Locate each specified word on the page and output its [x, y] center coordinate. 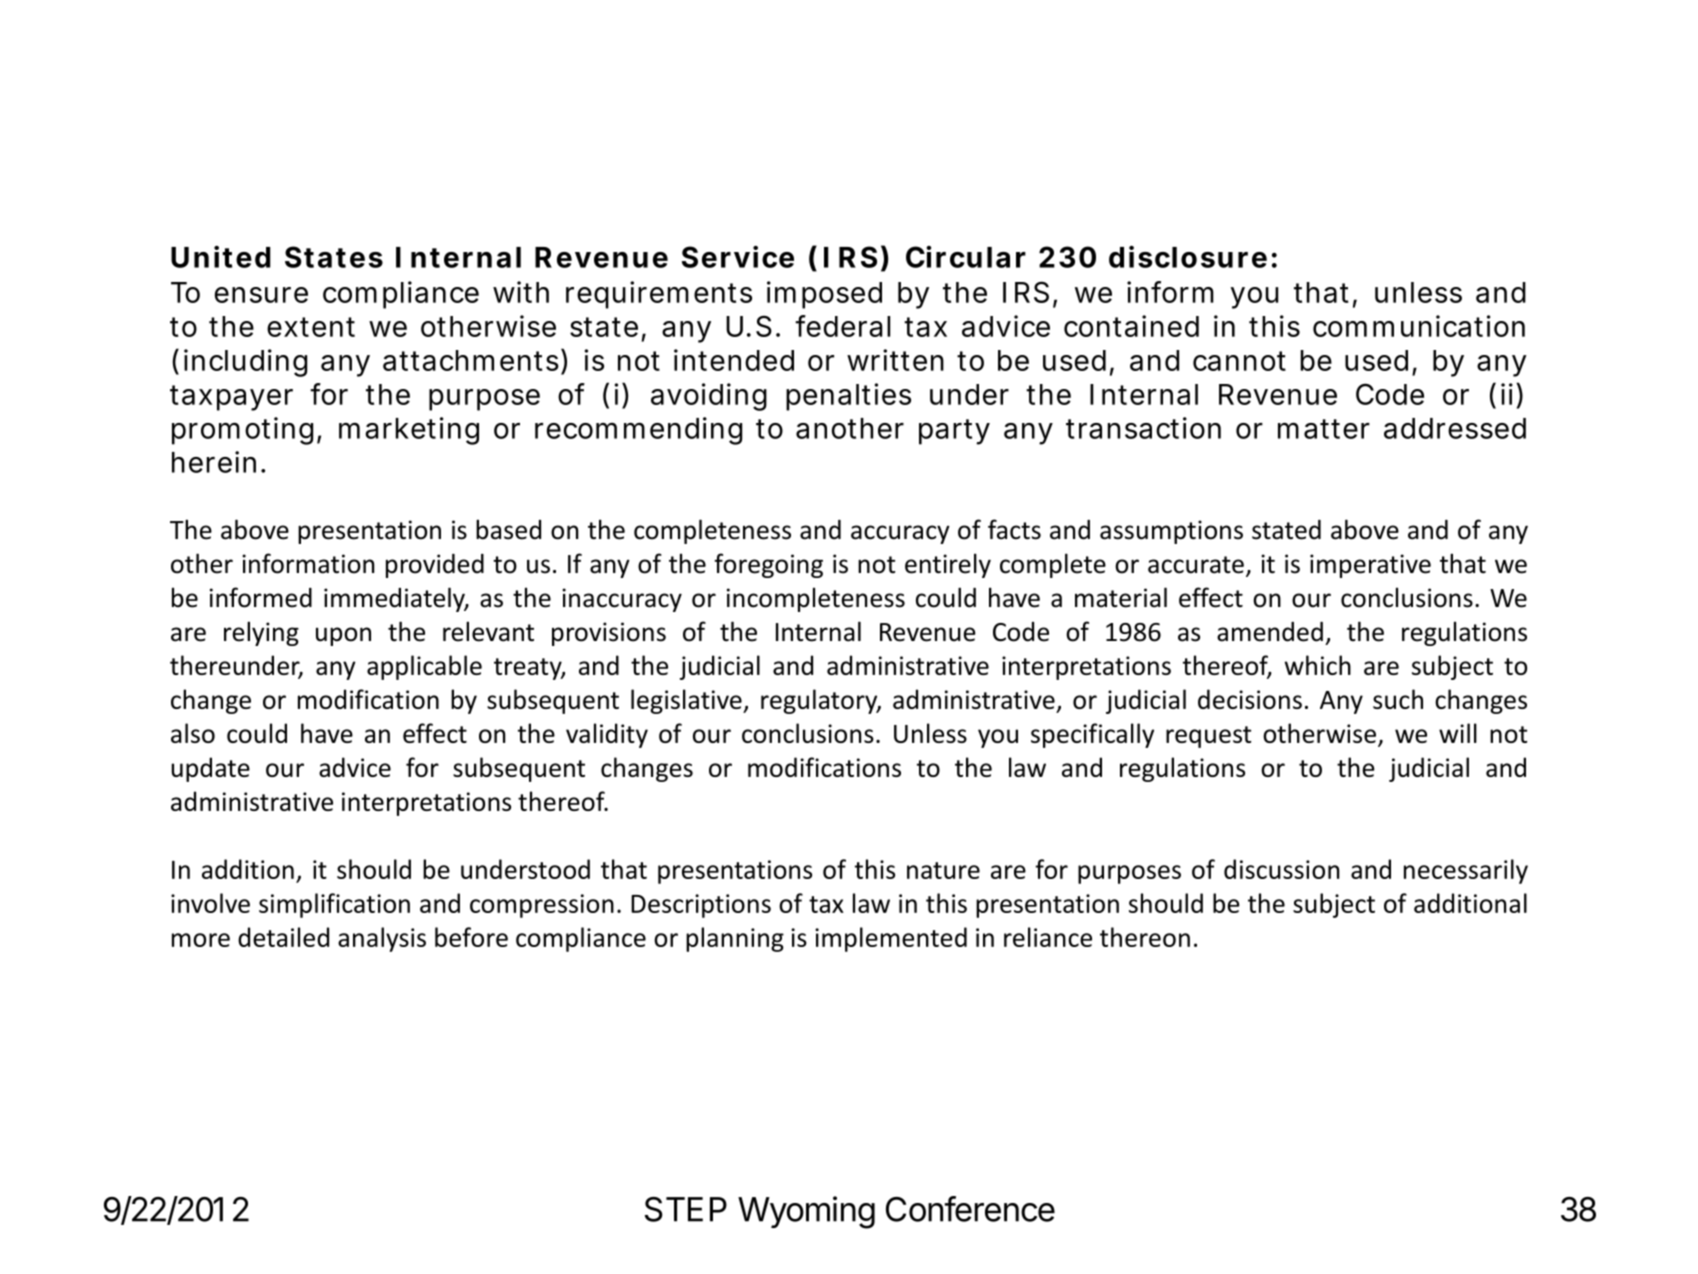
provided [435, 566]
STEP [686, 1209]
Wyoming [806, 1212]
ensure [261, 295]
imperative [1370, 566]
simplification [334, 905]
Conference [970, 1209]
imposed [824, 295]
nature [943, 870]
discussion [1282, 869]
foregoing [768, 565]
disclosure [1188, 257]
